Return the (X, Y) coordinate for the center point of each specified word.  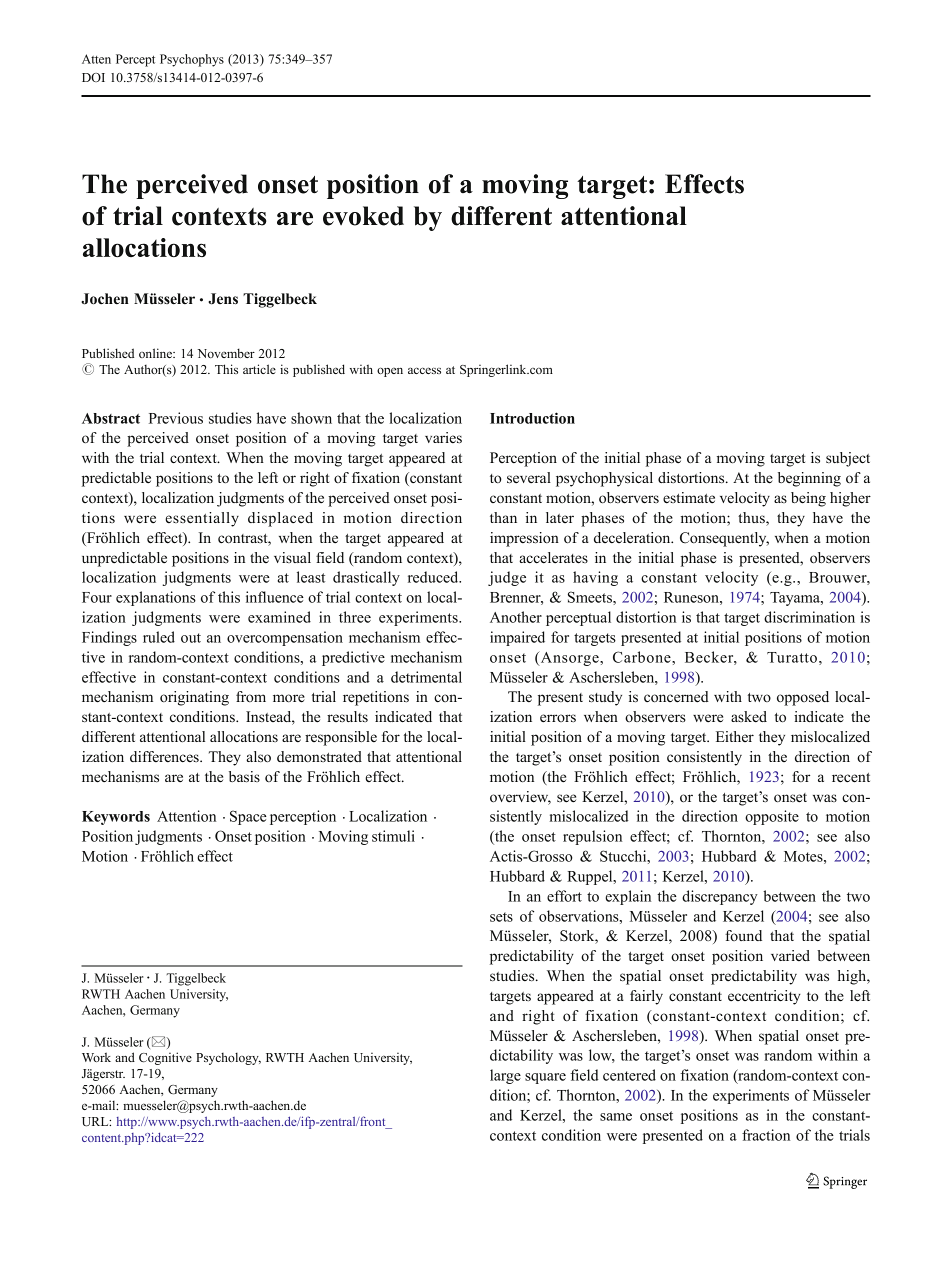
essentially (202, 519)
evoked (363, 216)
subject (848, 459)
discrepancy (720, 897)
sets (501, 917)
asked (749, 716)
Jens (223, 299)
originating (194, 698)
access (424, 370)
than (503, 517)
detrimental (426, 677)
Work (96, 1057)
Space (248, 817)
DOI (93, 77)
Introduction (532, 418)
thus (752, 519)
